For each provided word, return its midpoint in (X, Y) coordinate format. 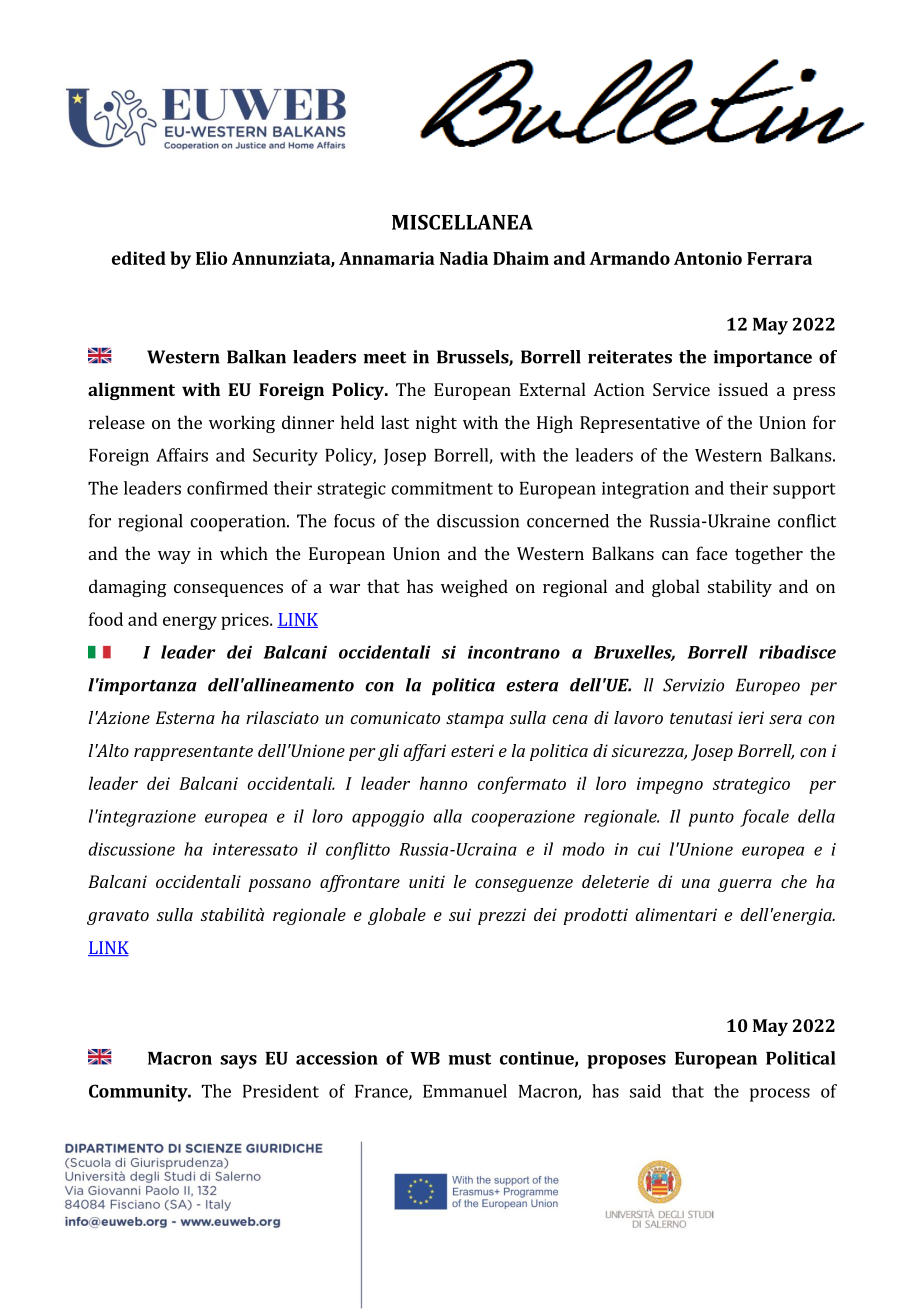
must (469, 1059)
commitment (442, 488)
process (780, 1095)
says (238, 1062)
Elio (211, 258)
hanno (443, 783)
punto (711, 819)
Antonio (708, 258)
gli (388, 752)
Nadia (464, 258)
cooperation (239, 523)
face (711, 553)
